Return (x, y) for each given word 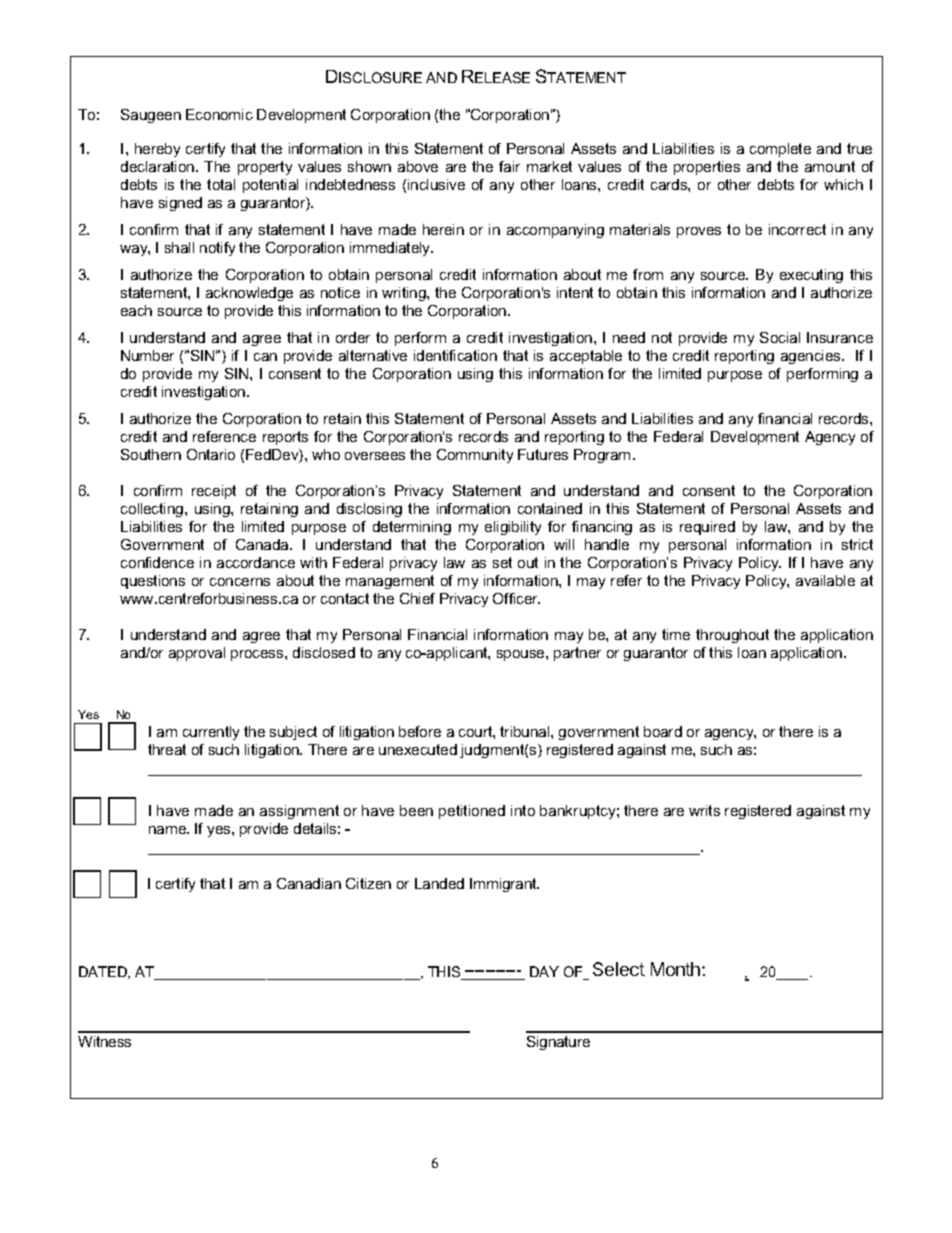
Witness (104, 1041)
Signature (558, 1043)
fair (509, 166)
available (825, 580)
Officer (516, 598)
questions (153, 582)
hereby (157, 150)
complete (780, 150)
